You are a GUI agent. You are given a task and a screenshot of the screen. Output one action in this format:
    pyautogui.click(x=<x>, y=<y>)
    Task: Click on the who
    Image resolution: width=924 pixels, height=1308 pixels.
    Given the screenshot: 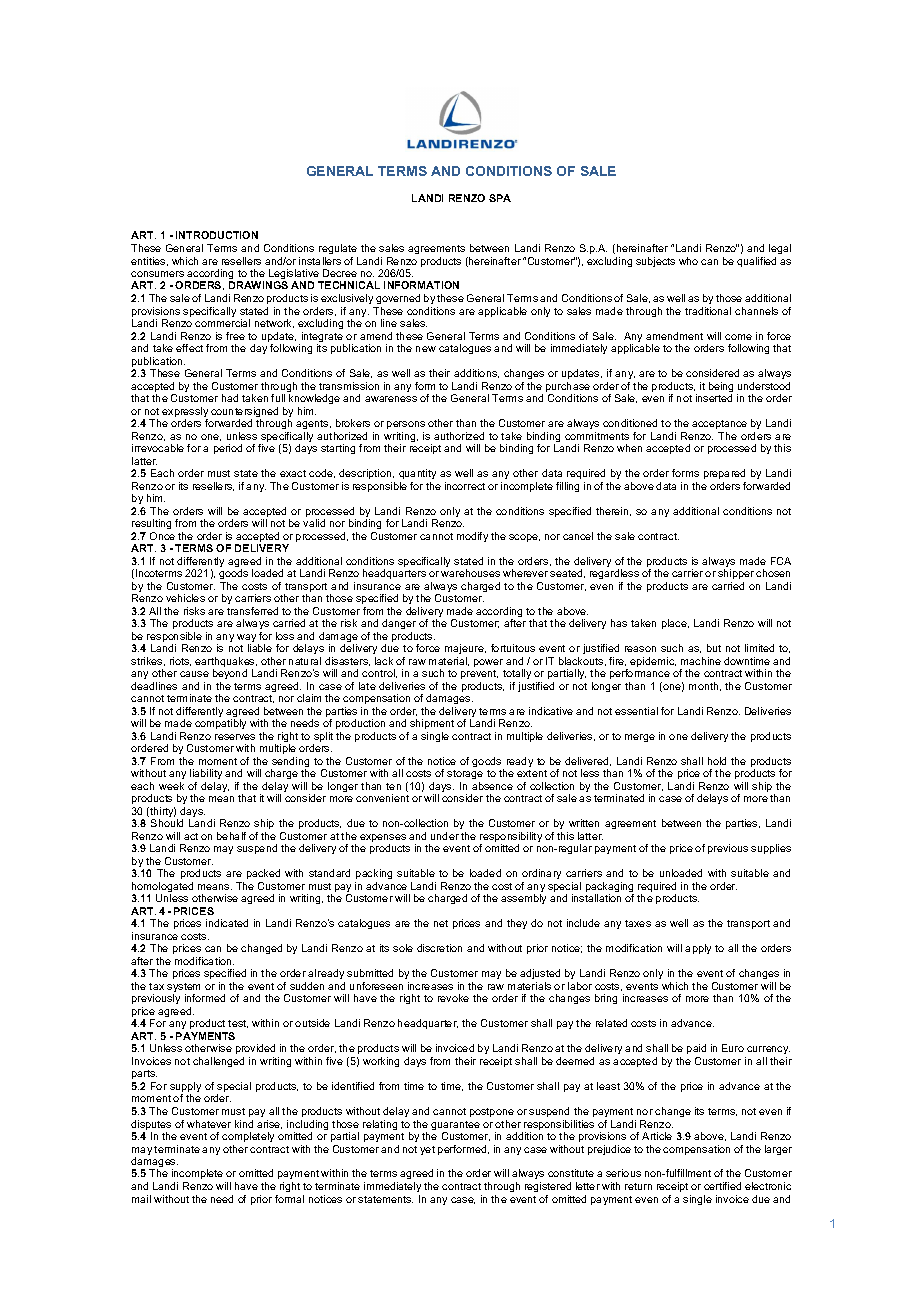 What is the action you would take?
    pyautogui.click(x=688, y=261)
